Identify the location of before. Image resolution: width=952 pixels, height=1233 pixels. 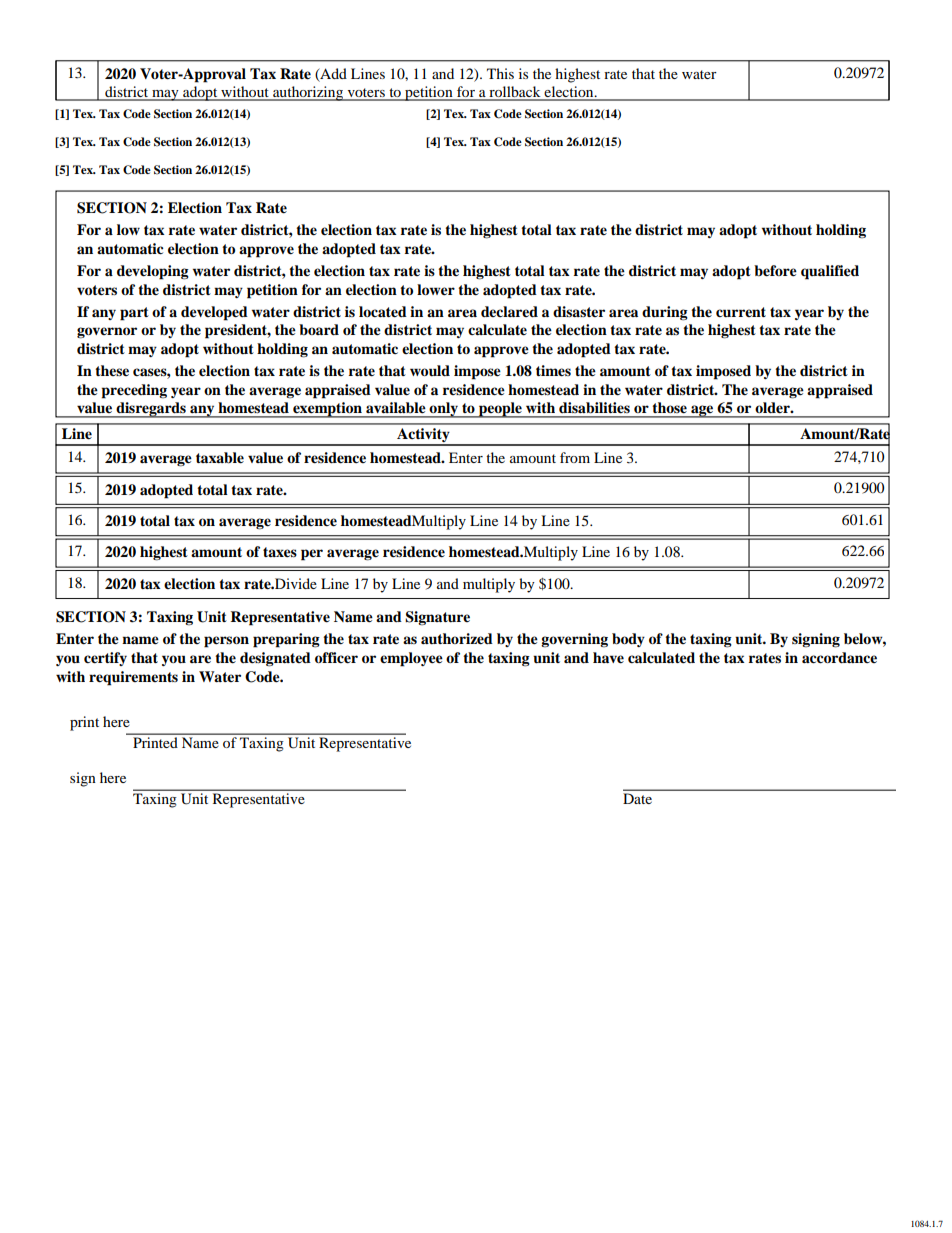
(775, 271).
